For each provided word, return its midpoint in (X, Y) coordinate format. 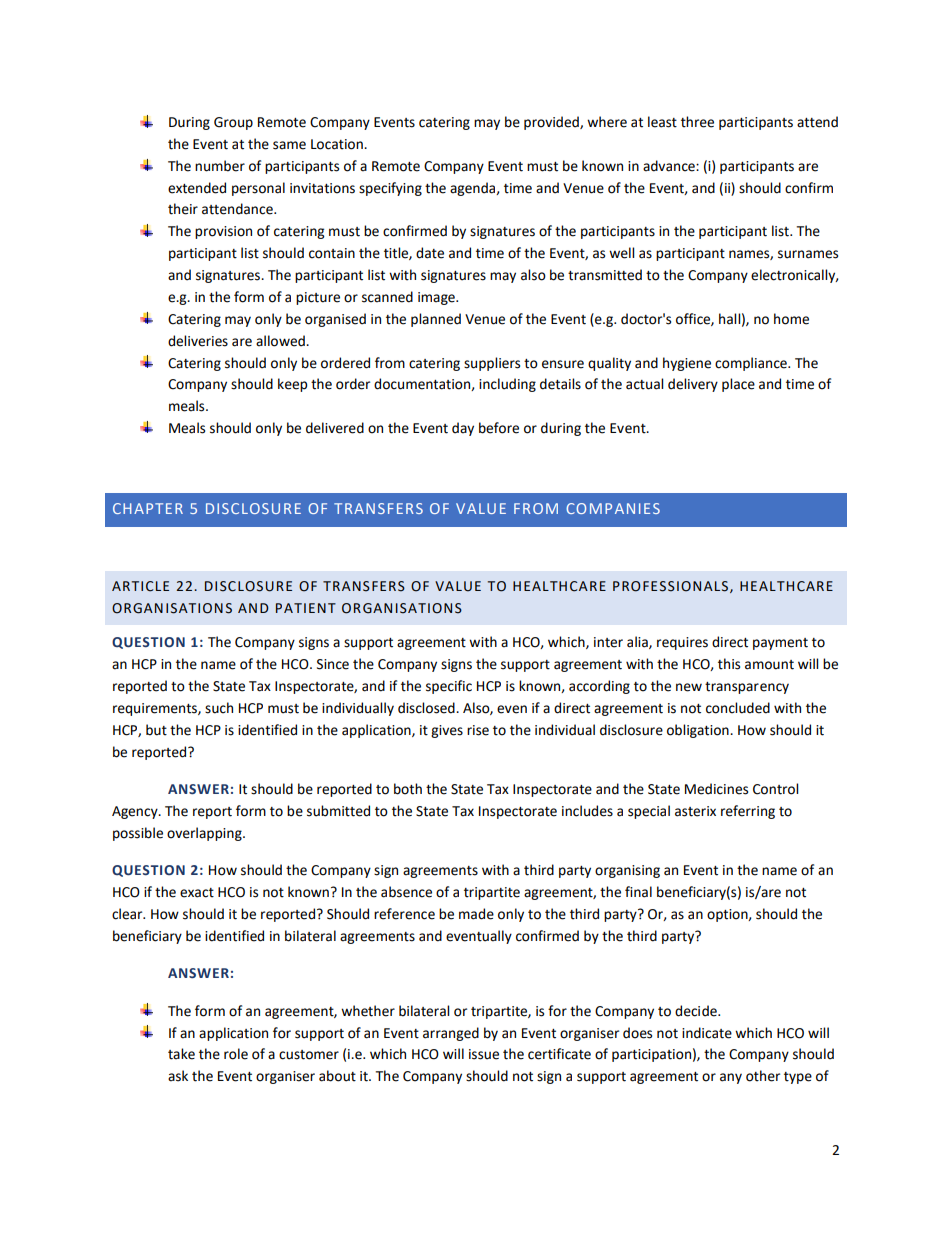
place (738, 385)
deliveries (198, 341)
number (220, 166)
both (408, 789)
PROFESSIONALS (672, 587)
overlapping (205, 834)
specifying (390, 189)
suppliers (492, 364)
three (697, 122)
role (236, 1054)
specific (449, 687)
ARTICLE (140, 586)
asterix (695, 811)
